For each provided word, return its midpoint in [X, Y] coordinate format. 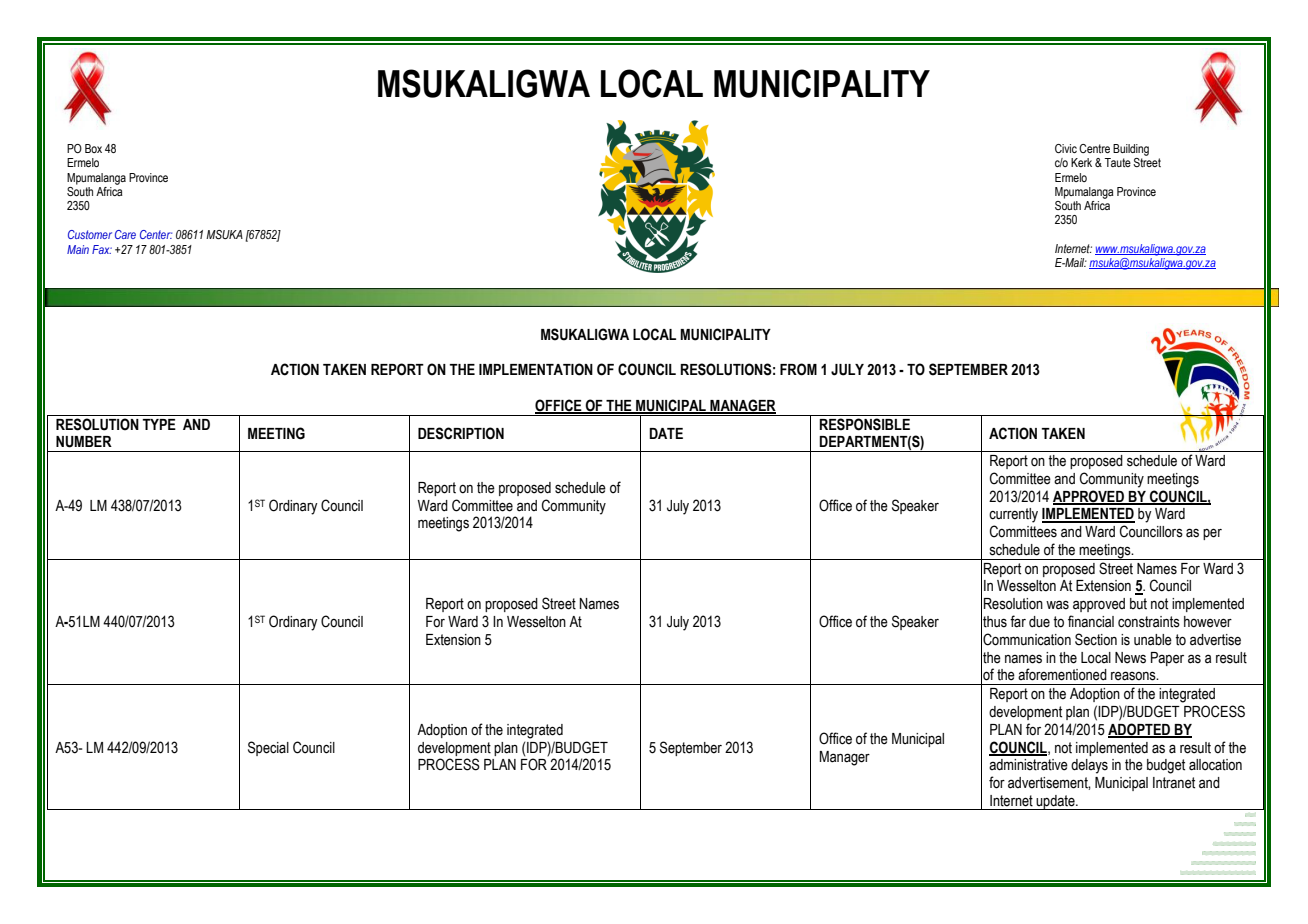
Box [93, 148]
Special [268, 748]
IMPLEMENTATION [536, 369]
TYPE [159, 424]
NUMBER [84, 442]
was [1057, 605]
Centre [1094, 148]
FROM [798, 369]
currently [1013, 515]
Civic [1066, 148]
